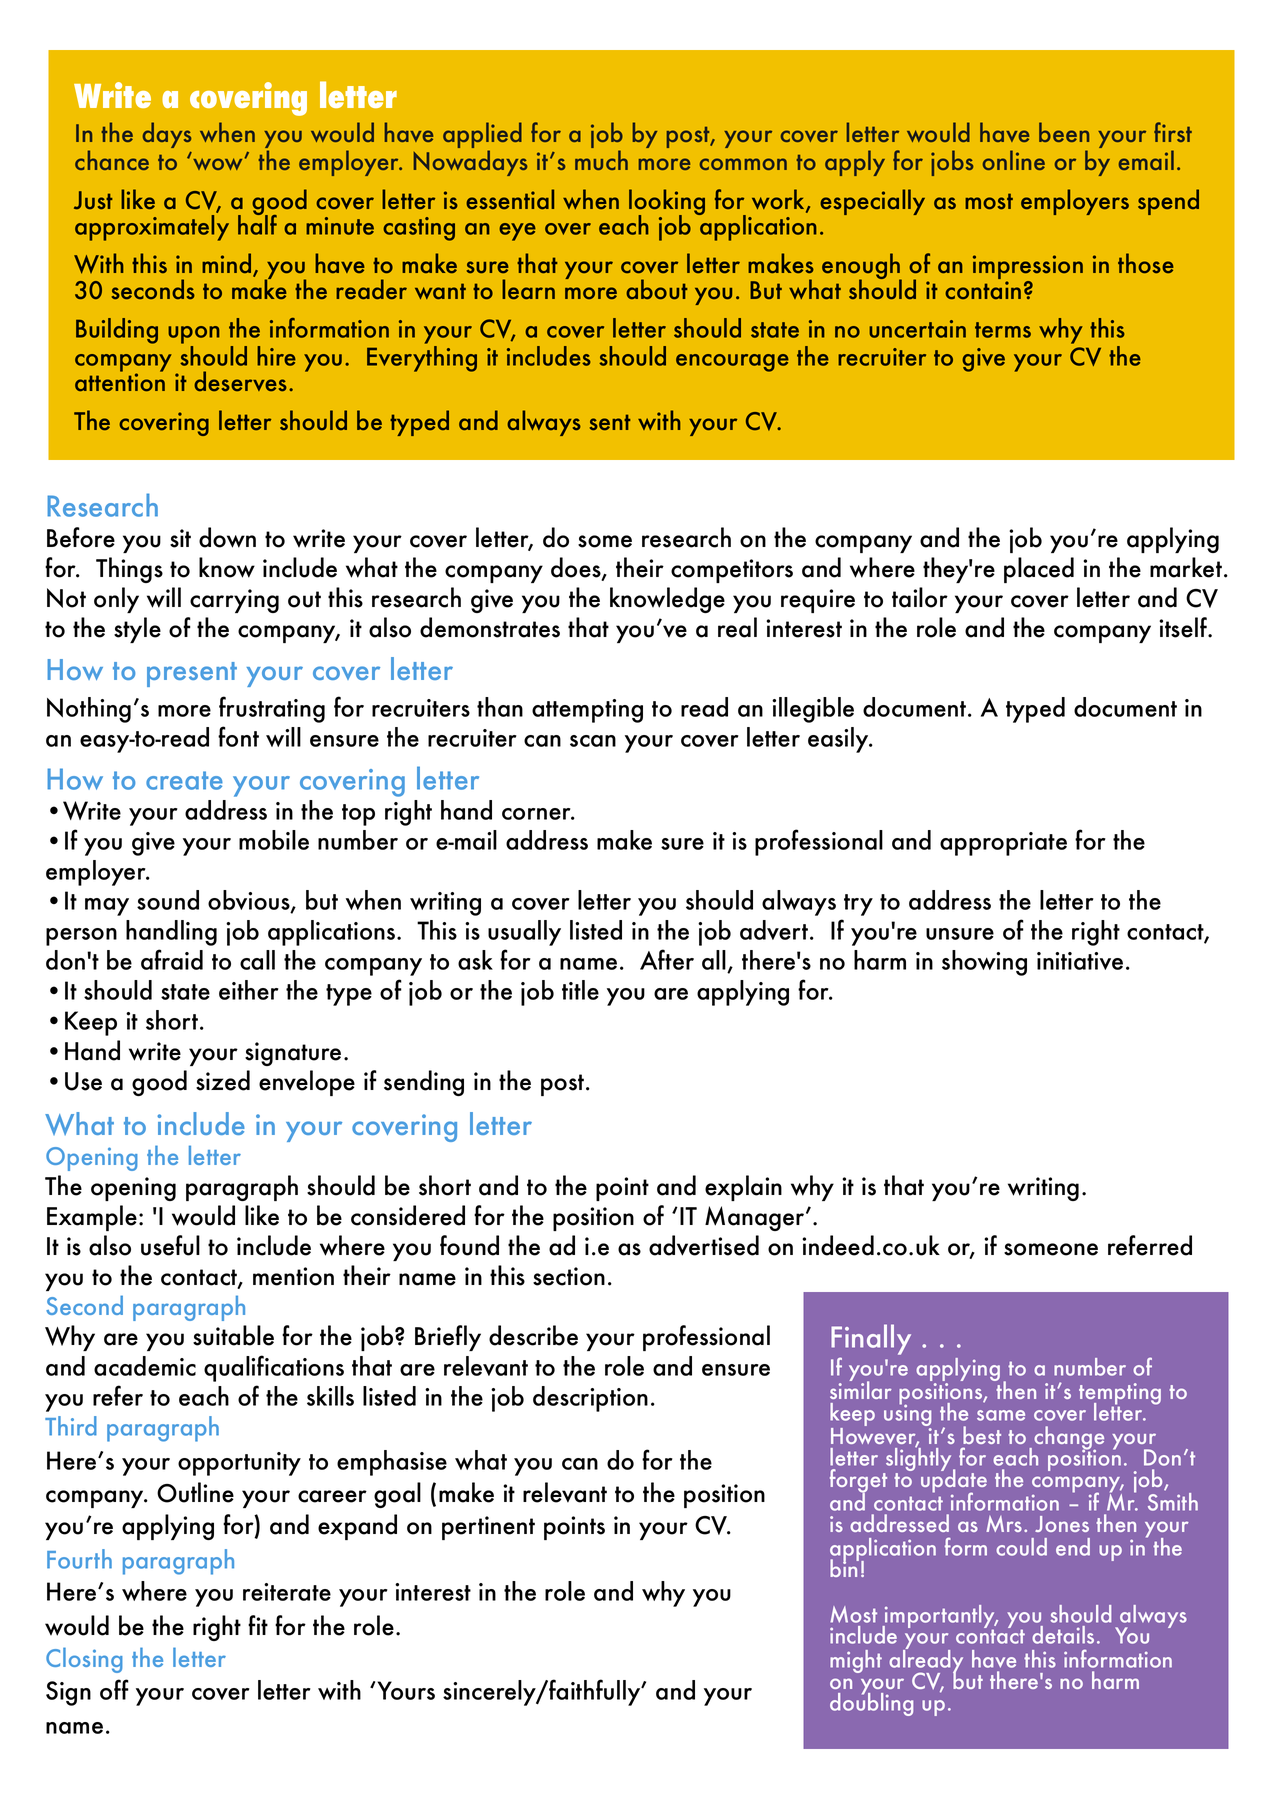  Describe the element at coordinates (258, 1625) in the screenshot. I see `fit` at that location.
